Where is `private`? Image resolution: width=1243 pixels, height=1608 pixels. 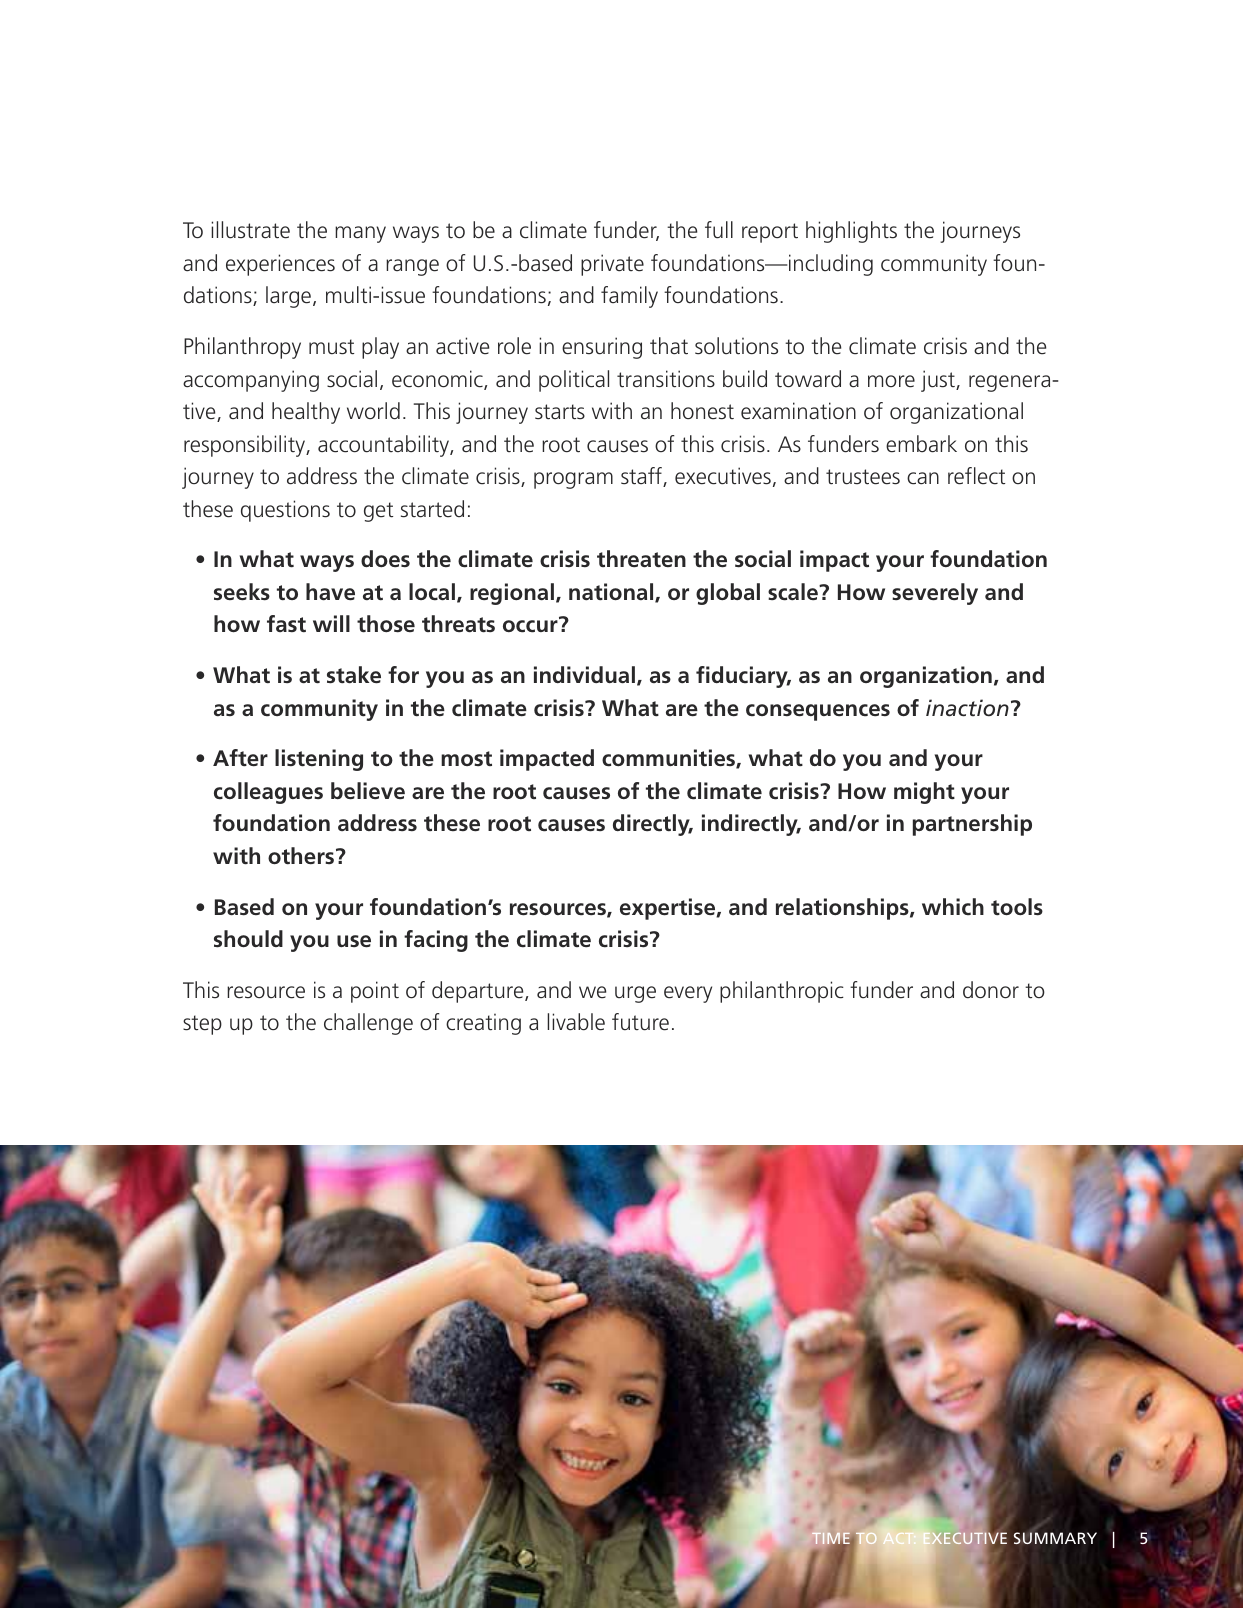 private is located at coordinates (612, 265).
